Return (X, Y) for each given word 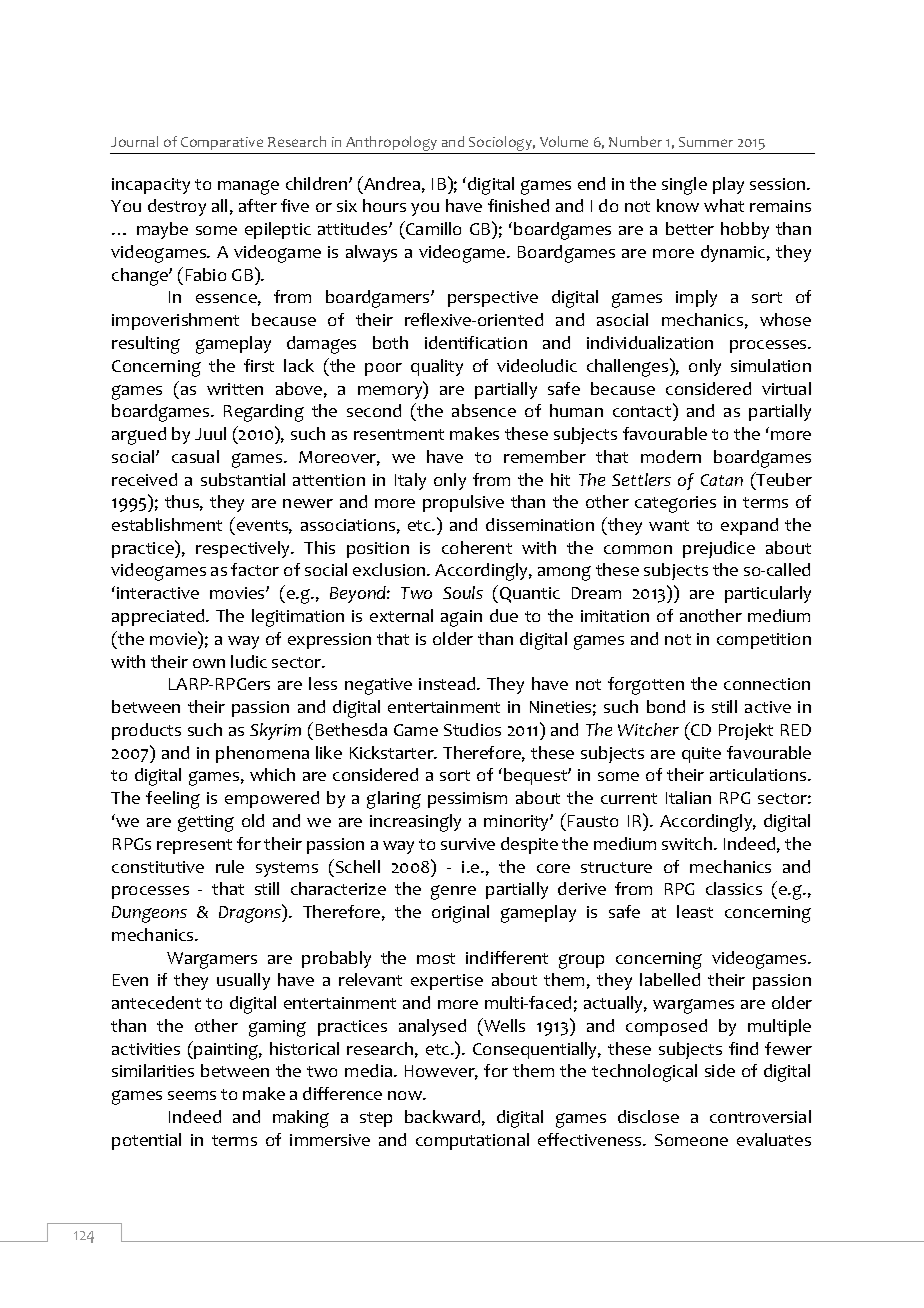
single (684, 186)
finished (518, 205)
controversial (760, 1116)
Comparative (222, 143)
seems (192, 1095)
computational (472, 1141)
